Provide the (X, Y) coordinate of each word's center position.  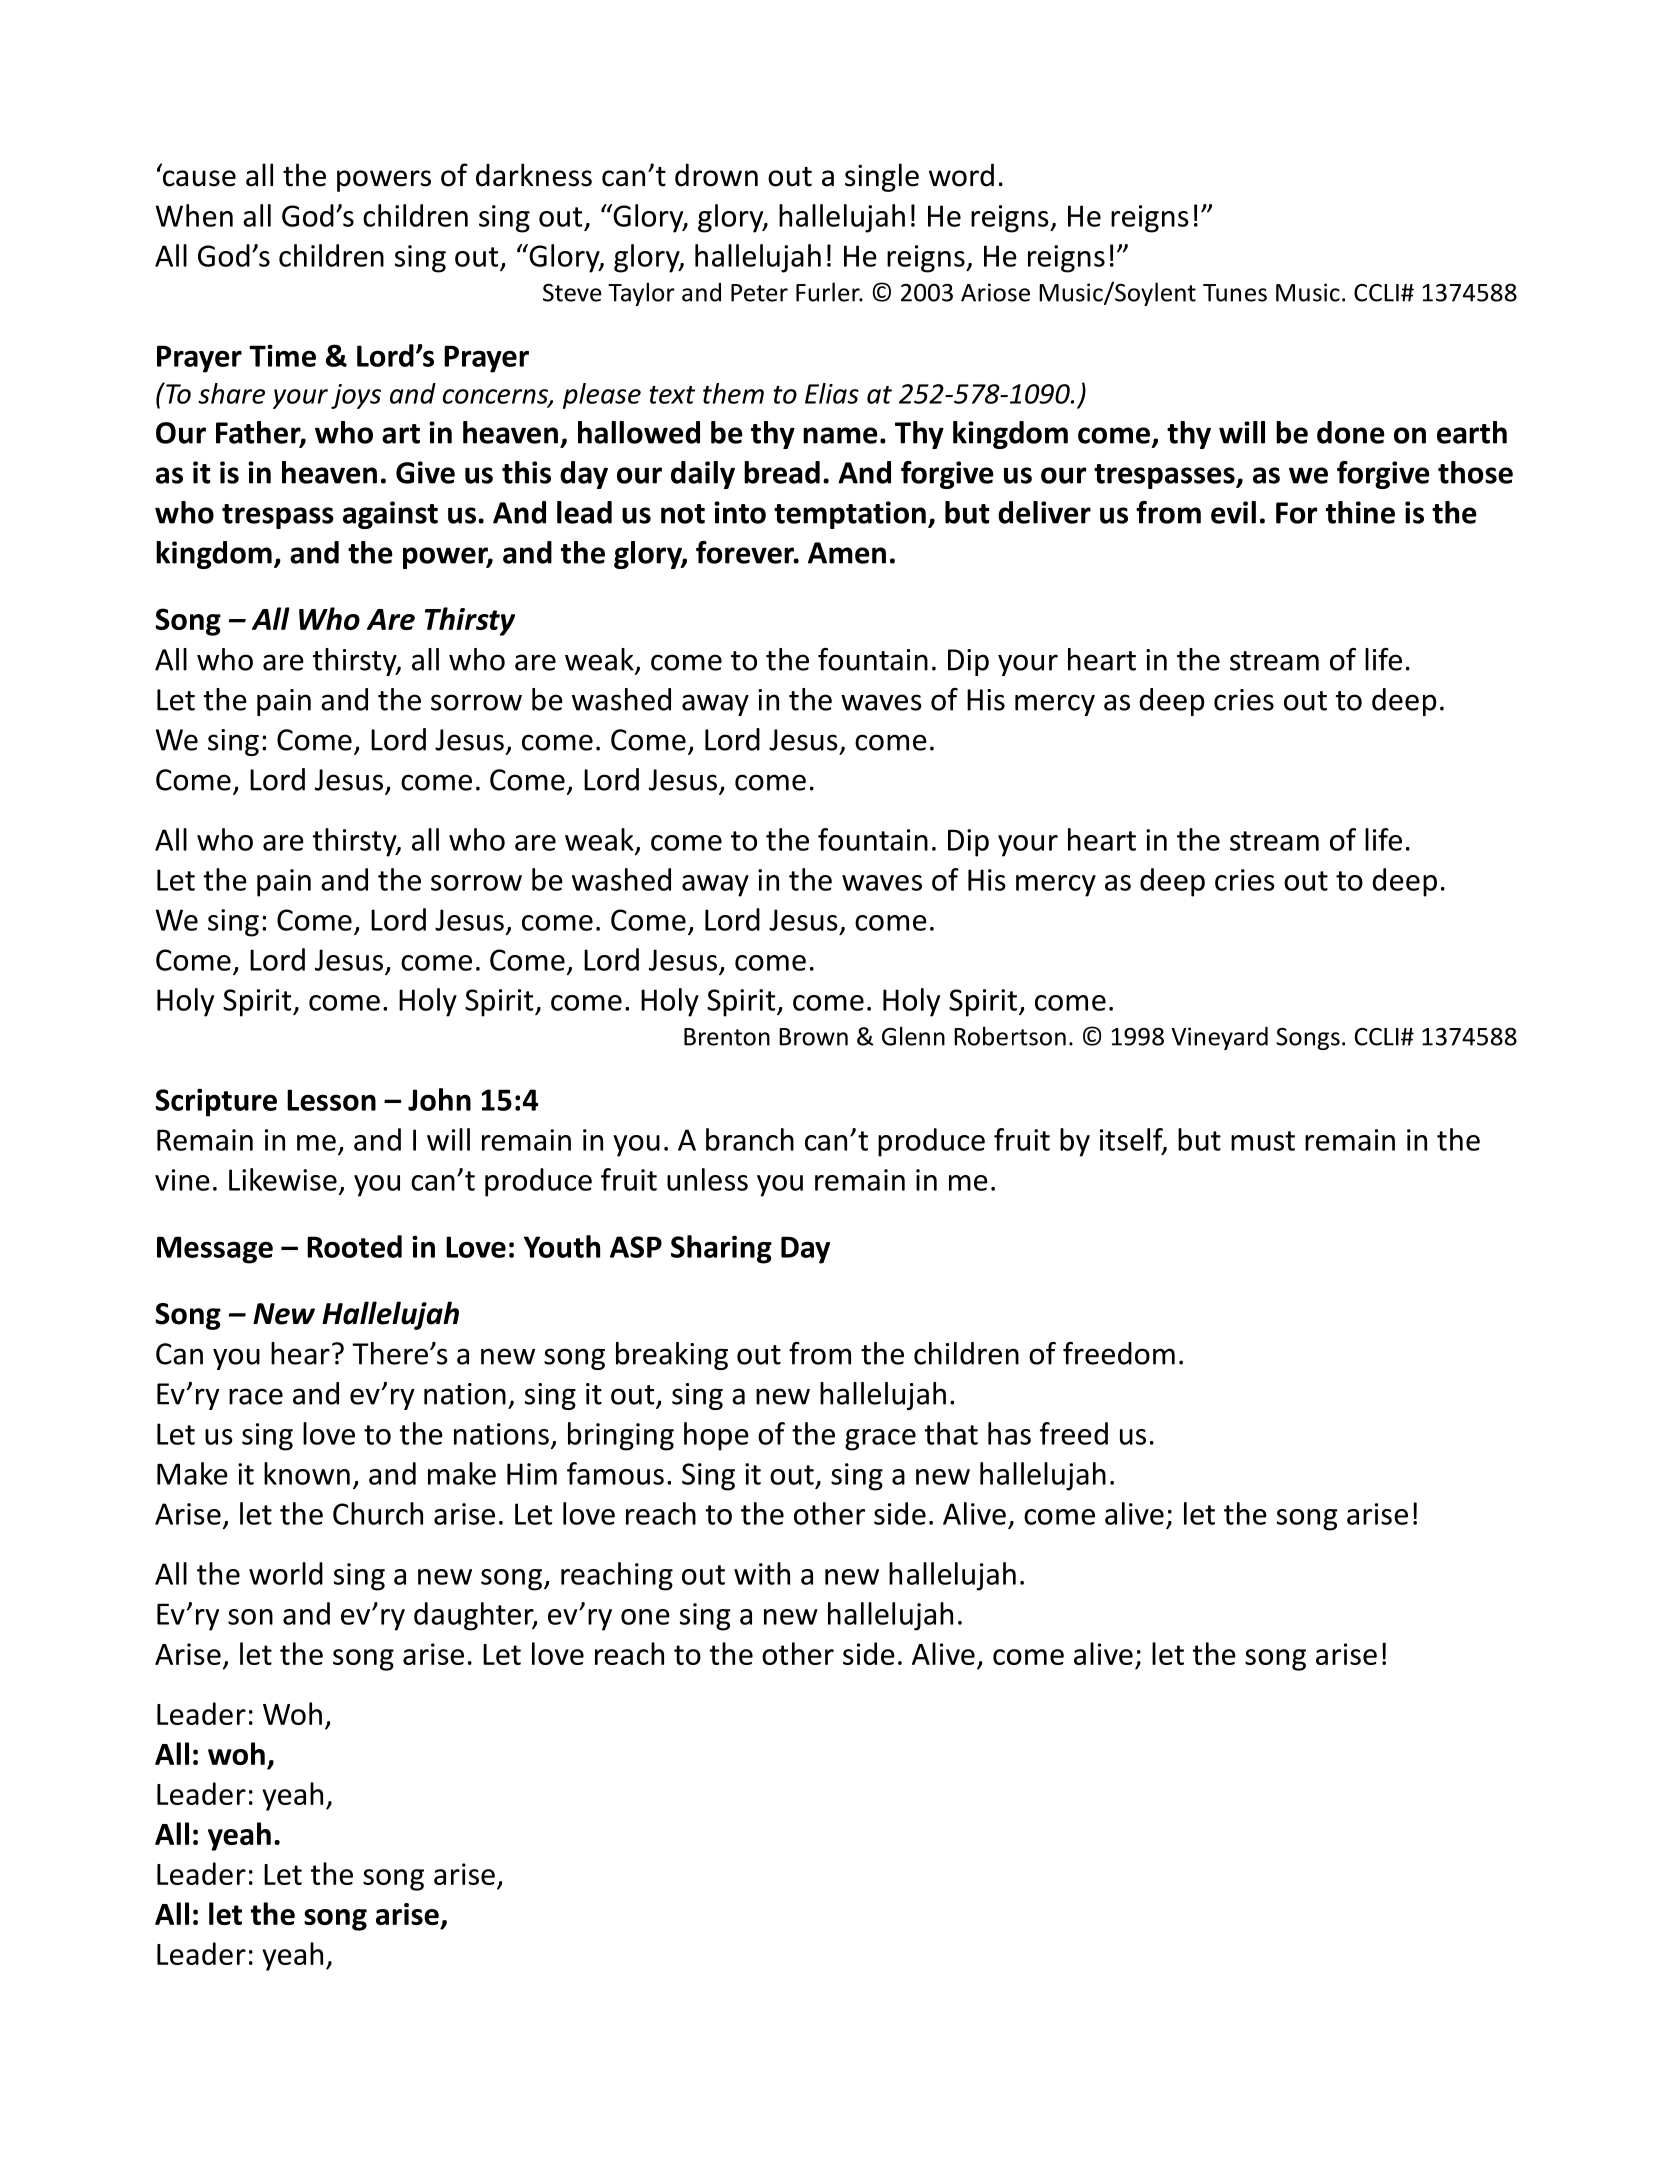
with (762, 1573)
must (1263, 1141)
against (390, 515)
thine (1360, 512)
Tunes (1235, 293)
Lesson (331, 1100)
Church (378, 1513)
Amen (847, 553)
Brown (813, 1037)
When (194, 215)
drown (716, 175)
